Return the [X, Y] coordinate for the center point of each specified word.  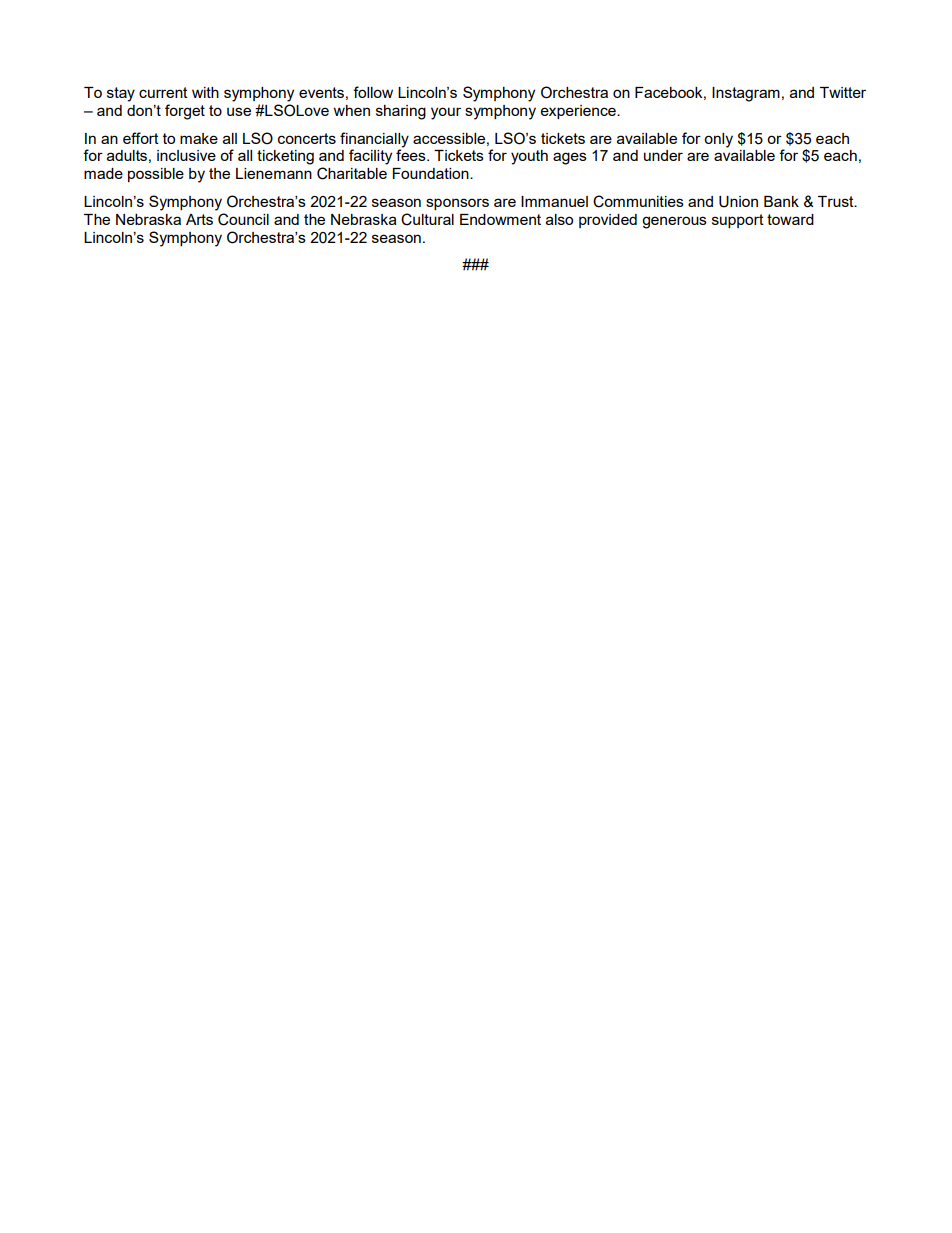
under [663, 155]
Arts [199, 219]
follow [373, 92]
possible [156, 175]
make [199, 138]
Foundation [432, 173]
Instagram [746, 94]
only [718, 140]
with [205, 92]
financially [374, 140]
